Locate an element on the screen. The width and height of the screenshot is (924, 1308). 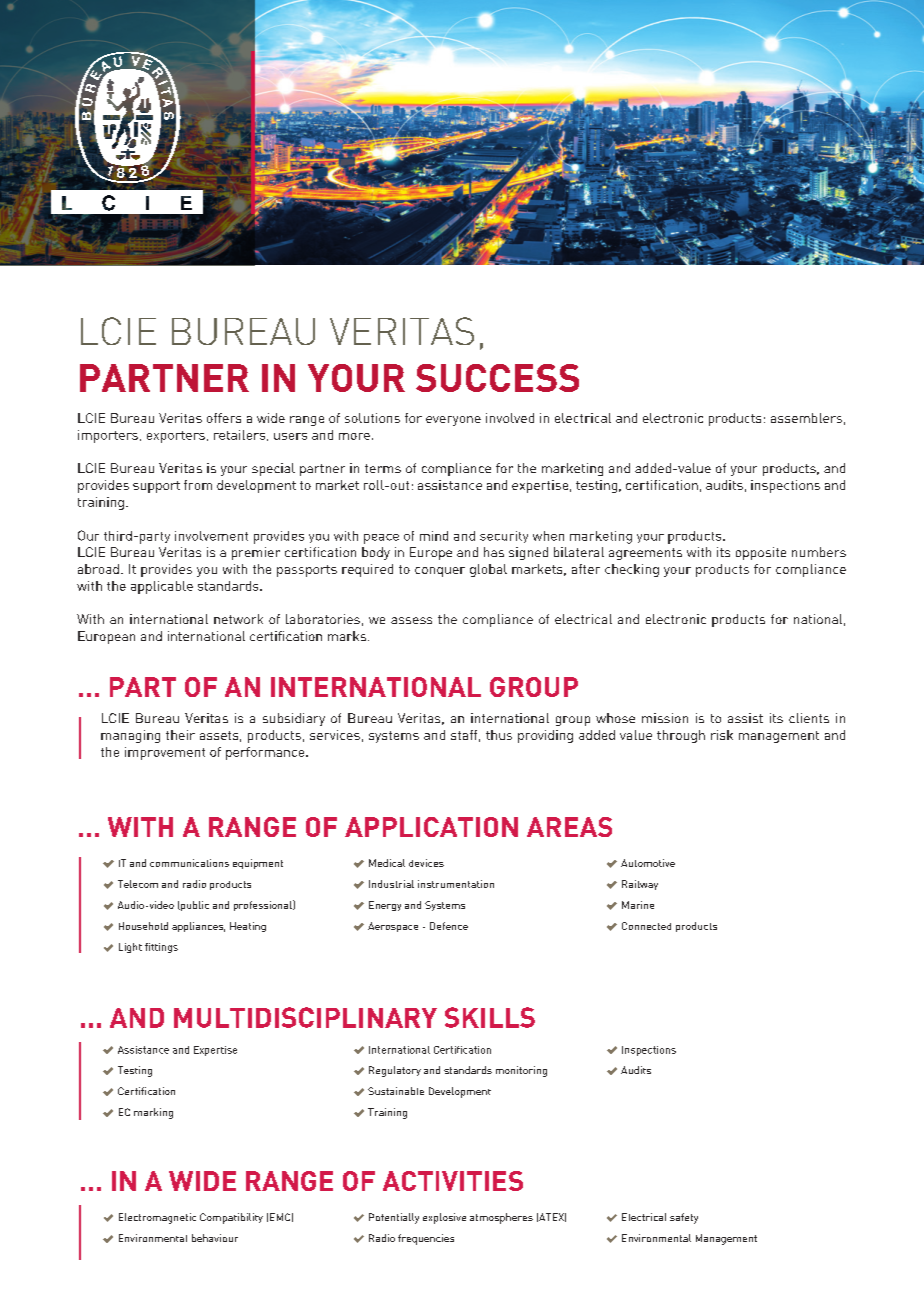
Connected is located at coordinates (646, 926).
